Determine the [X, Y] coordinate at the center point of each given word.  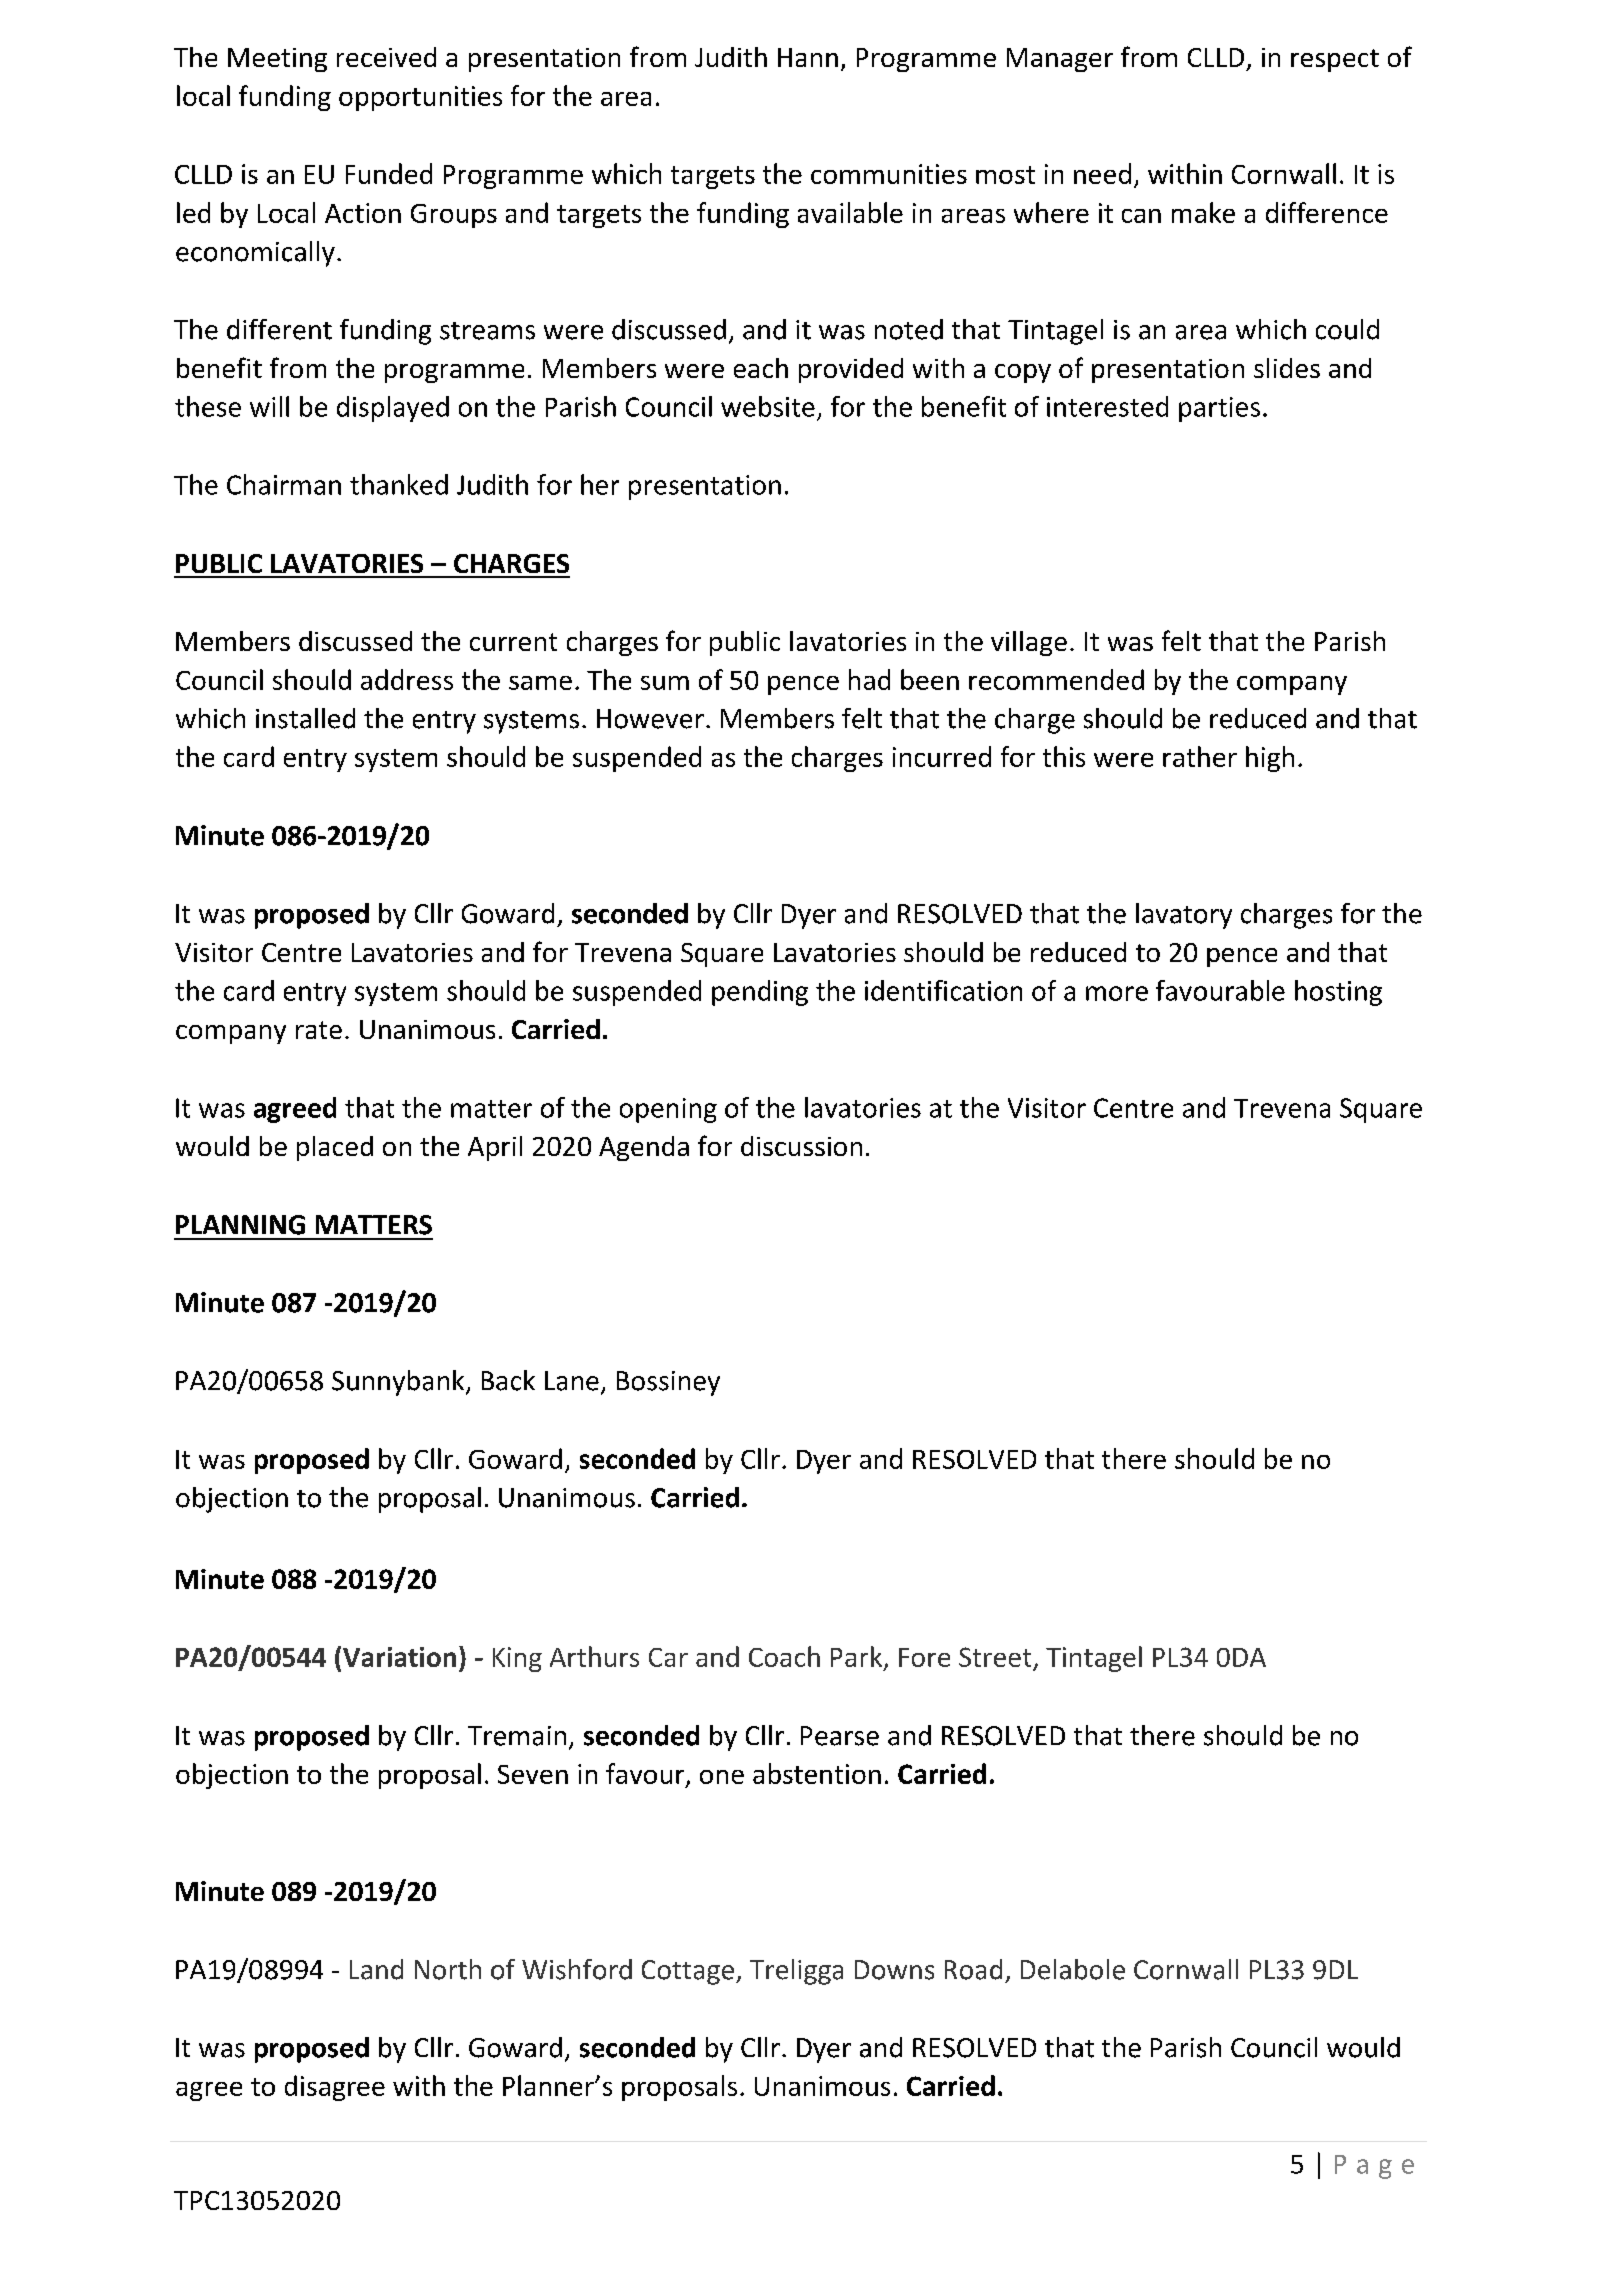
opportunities [420, 98]
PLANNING [240, 1225]
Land [376, 1969]
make [1203, 212]
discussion [801, 1146]
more [1117, 993]
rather [1200, 756]
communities [889, 174]
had [869, 679]
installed [305, 718]
